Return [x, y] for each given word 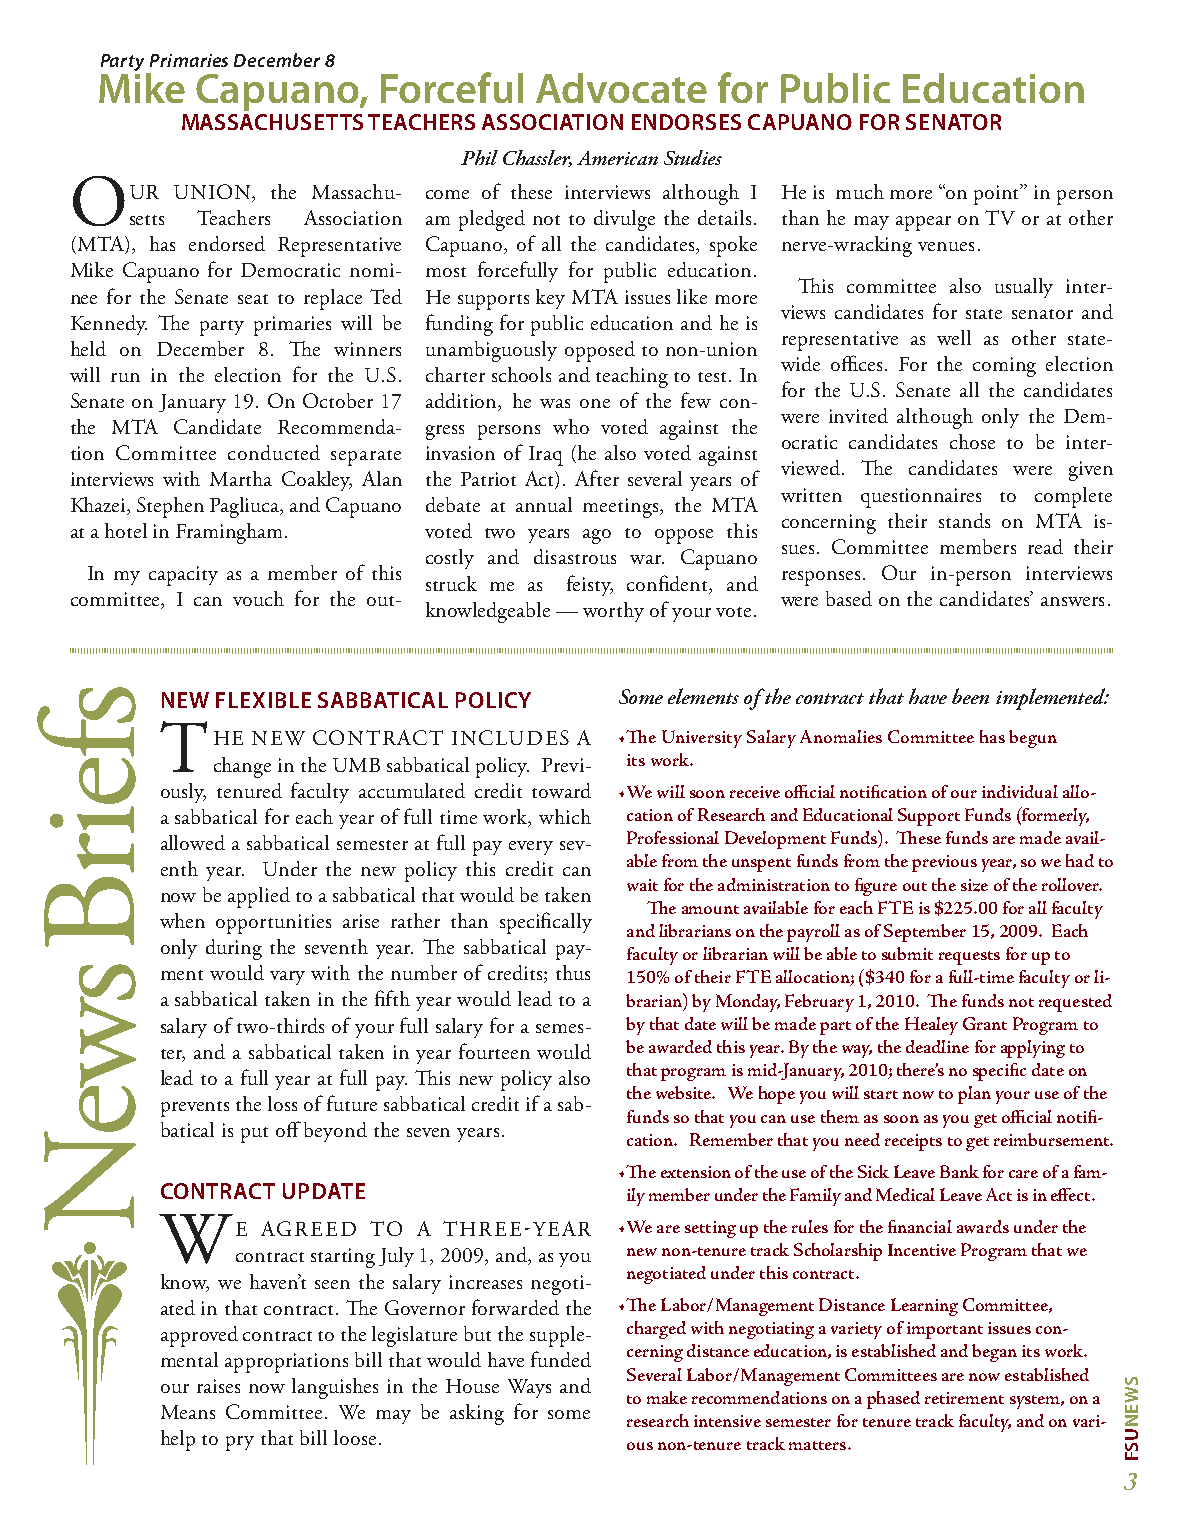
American [617, 158]
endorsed [227, 243]
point [998, 194]
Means [188, 1412]
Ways [529, 1388]
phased [893, 1400]
